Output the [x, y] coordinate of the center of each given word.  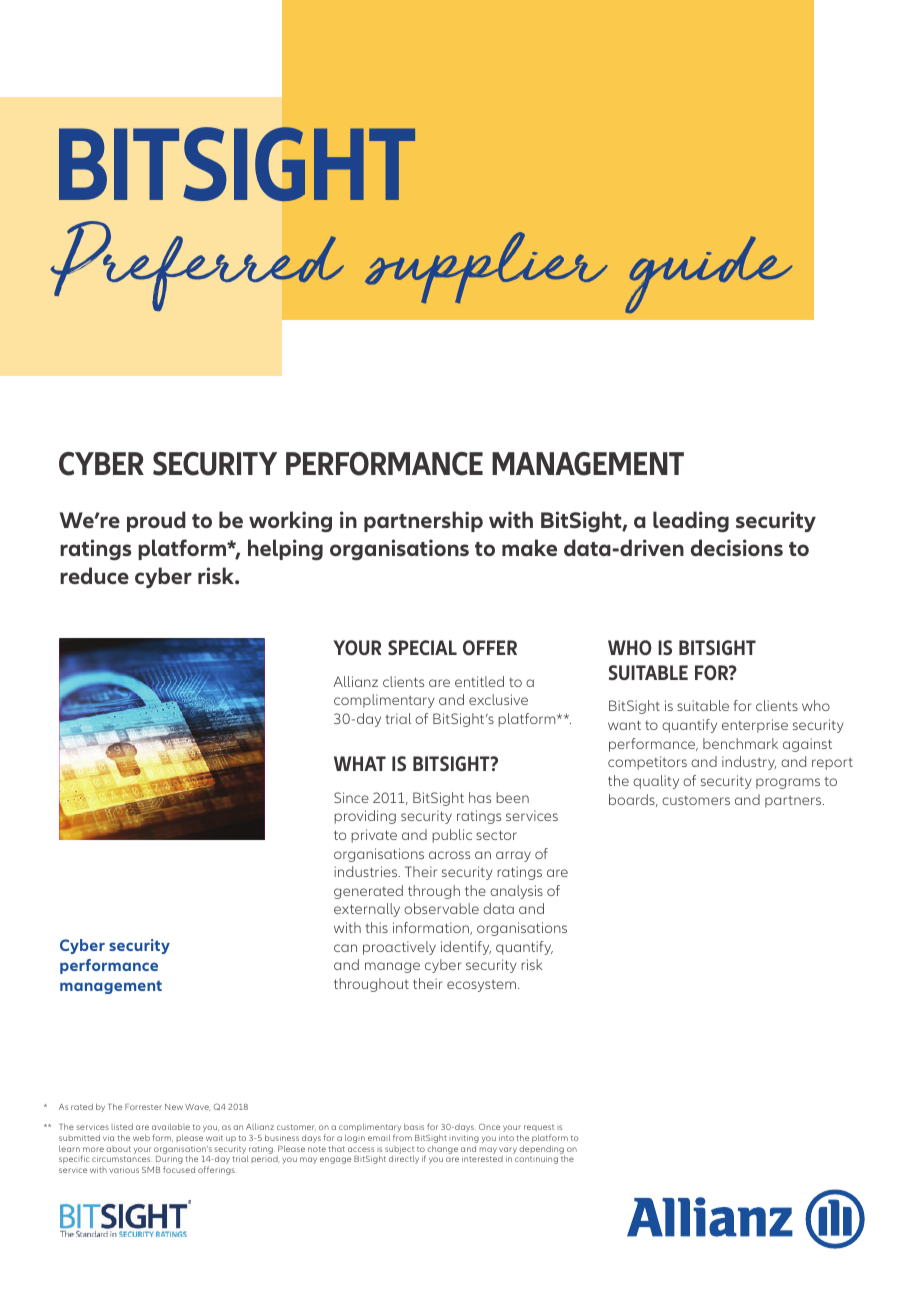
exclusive [498, 699]
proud [156, 521]
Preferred [197, 266]
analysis [516, 892]
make [529, 547]
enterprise [755, 726]
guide [708, 274]
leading [691, 522]
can [345, 948]
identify [466, 948]
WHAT [360, 763]
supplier [486, 267]
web [141, 1137]
